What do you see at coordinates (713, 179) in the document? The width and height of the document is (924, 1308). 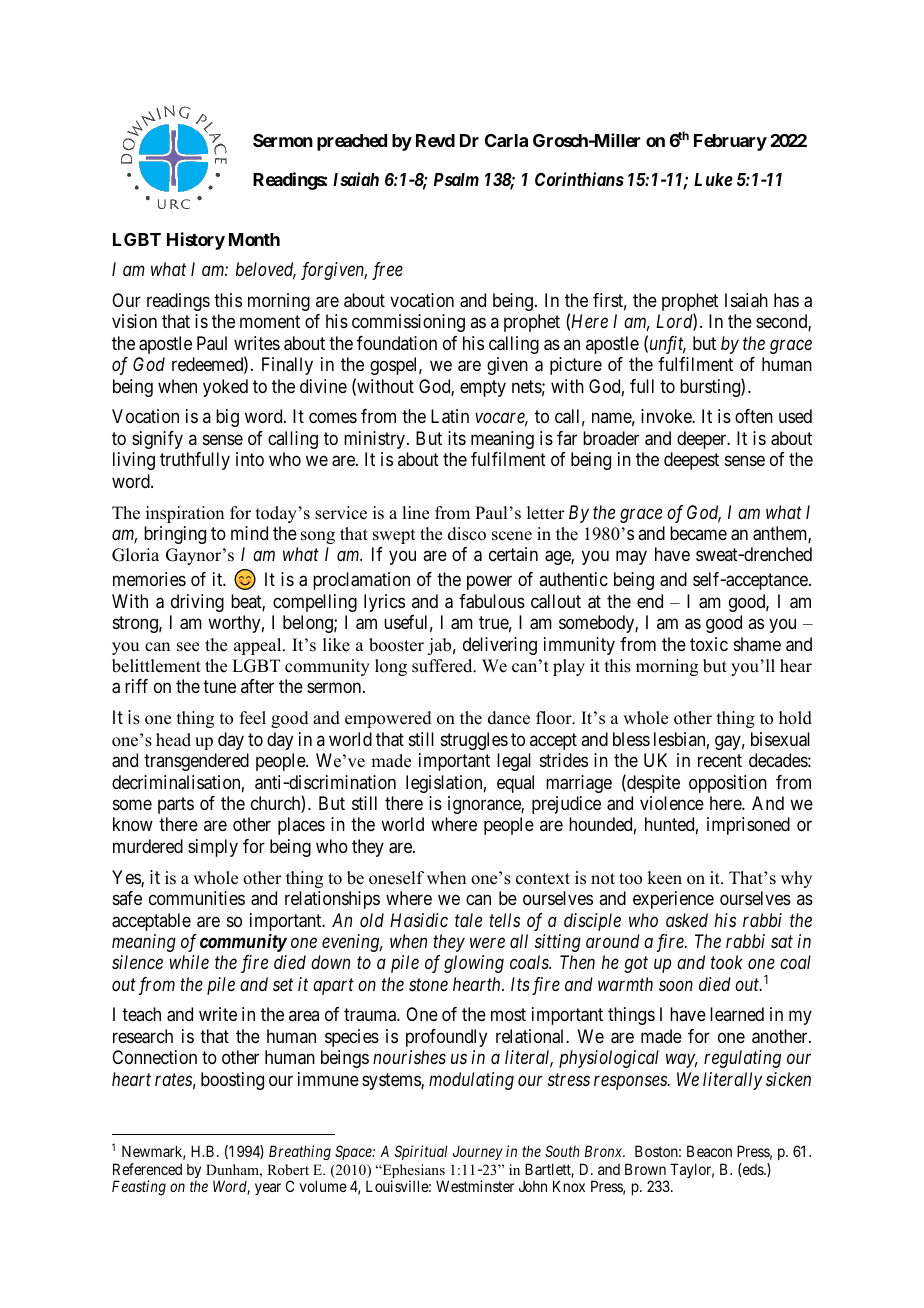 I see `Luke` at bounding box center [713, 179].
